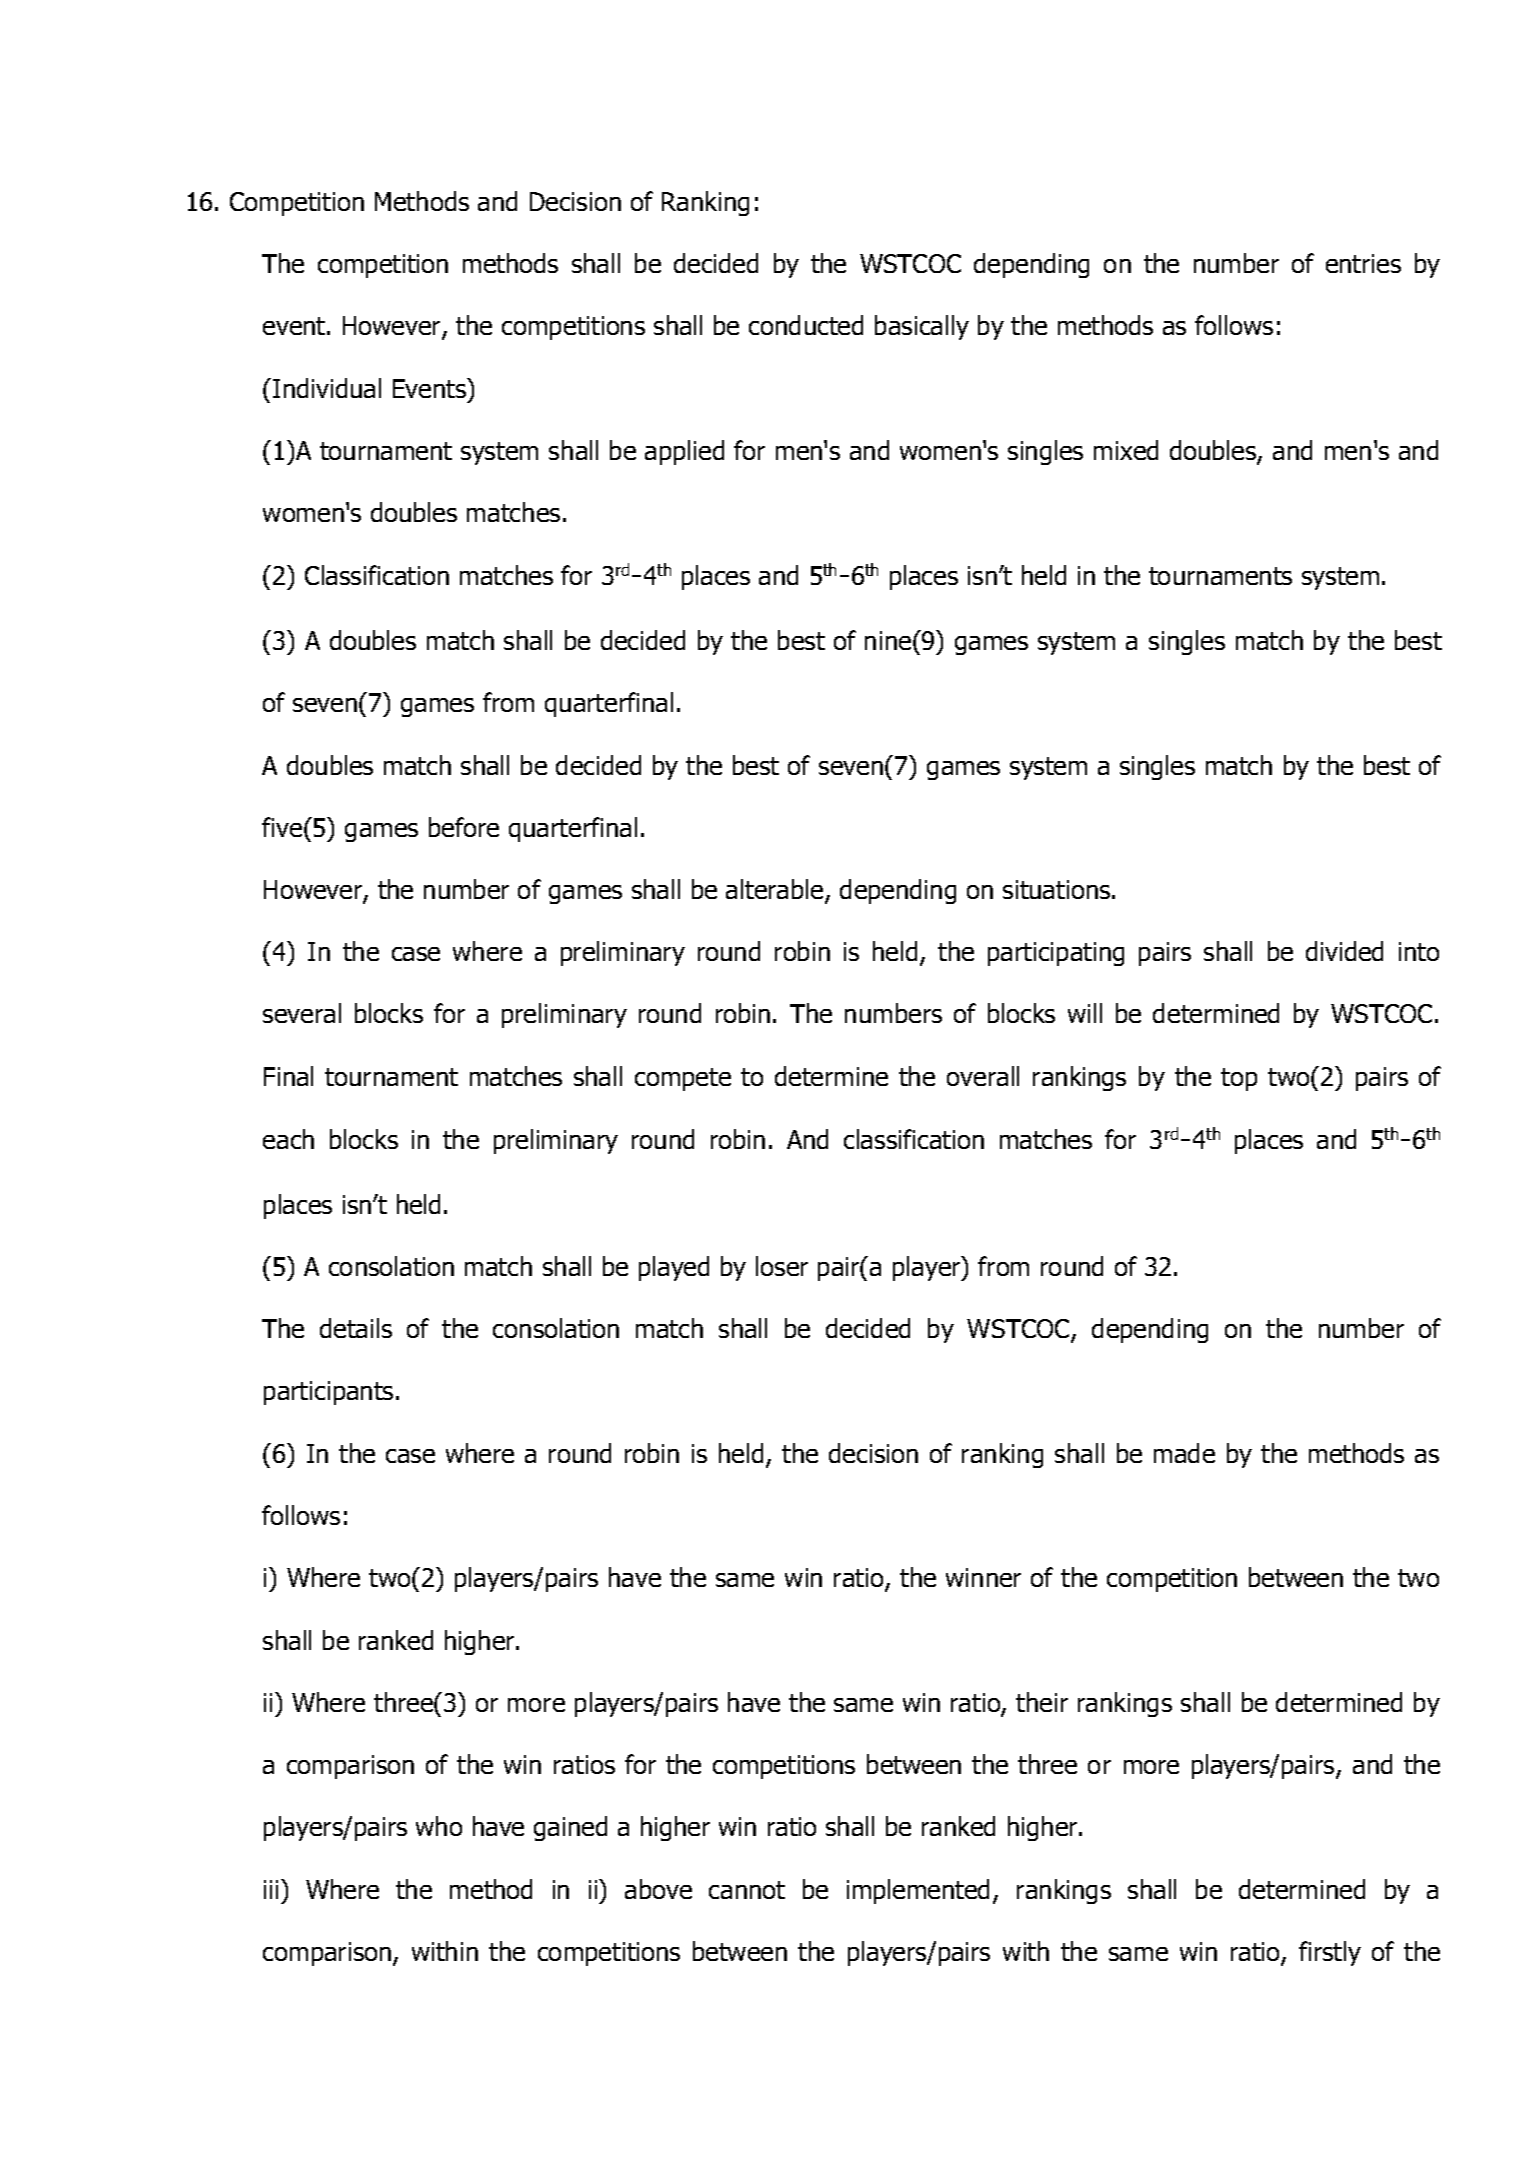 The width and height of the screenshot is (1534, 2170). Describe the element at coordinates (1344, 951) in the screenshot. I see `divided` at that location.
